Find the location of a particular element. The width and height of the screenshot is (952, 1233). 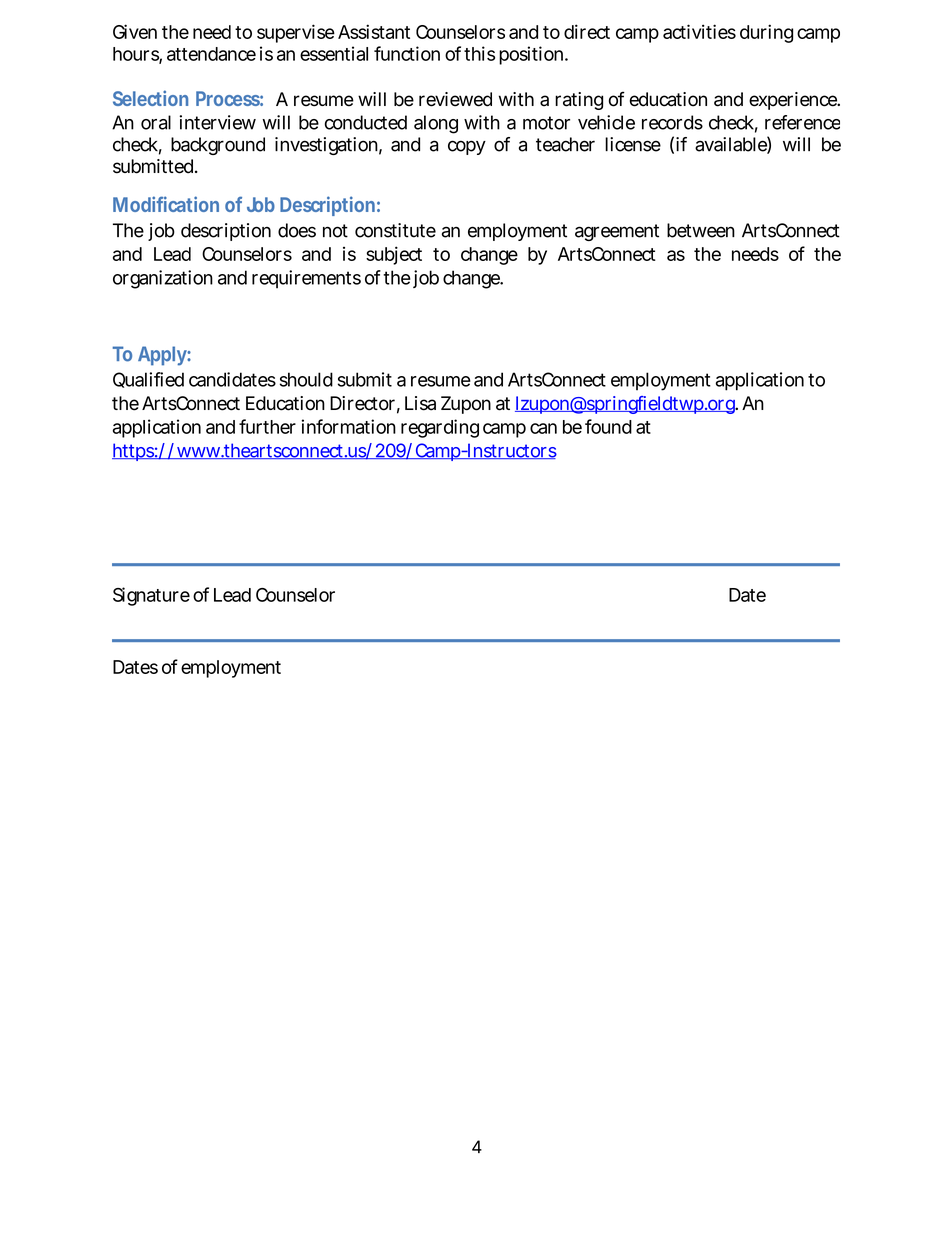

between is located at coordinates (701, 230).
